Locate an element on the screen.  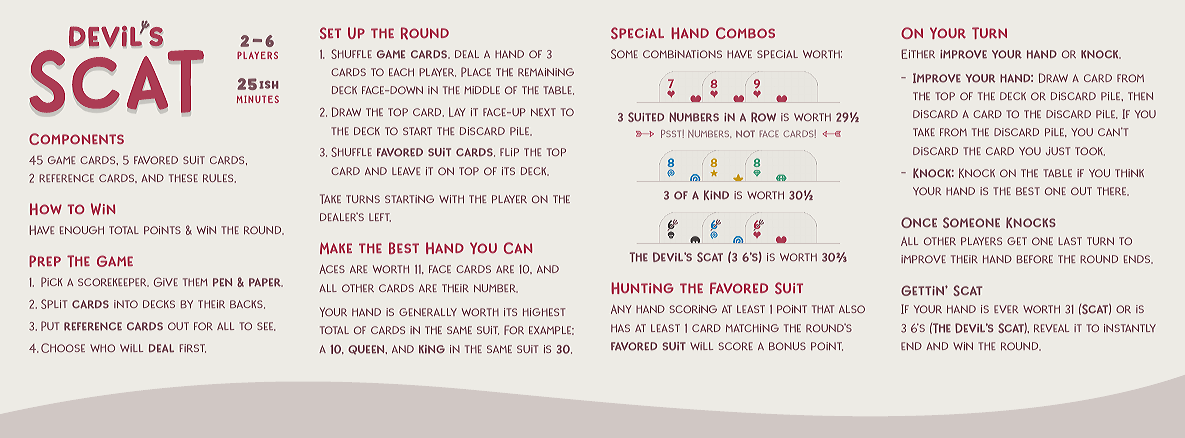
Set is located at coordinates (330, 33).
